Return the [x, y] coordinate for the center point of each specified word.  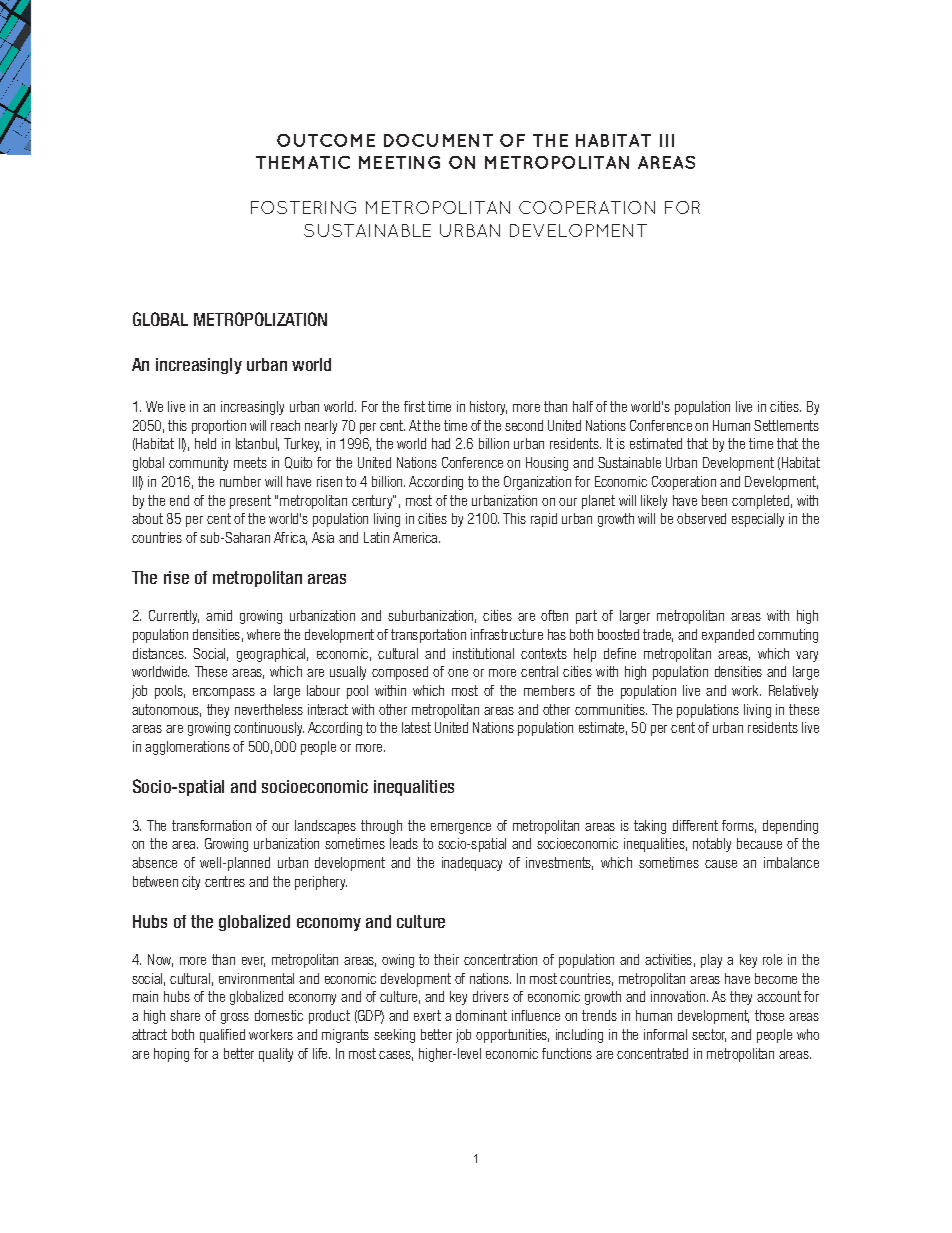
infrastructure [507, 634]
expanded [728, 636]
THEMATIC [303, 162]
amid [219, 615]
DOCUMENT [438, 140]
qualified [222, 1036]
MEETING [399, 162]
